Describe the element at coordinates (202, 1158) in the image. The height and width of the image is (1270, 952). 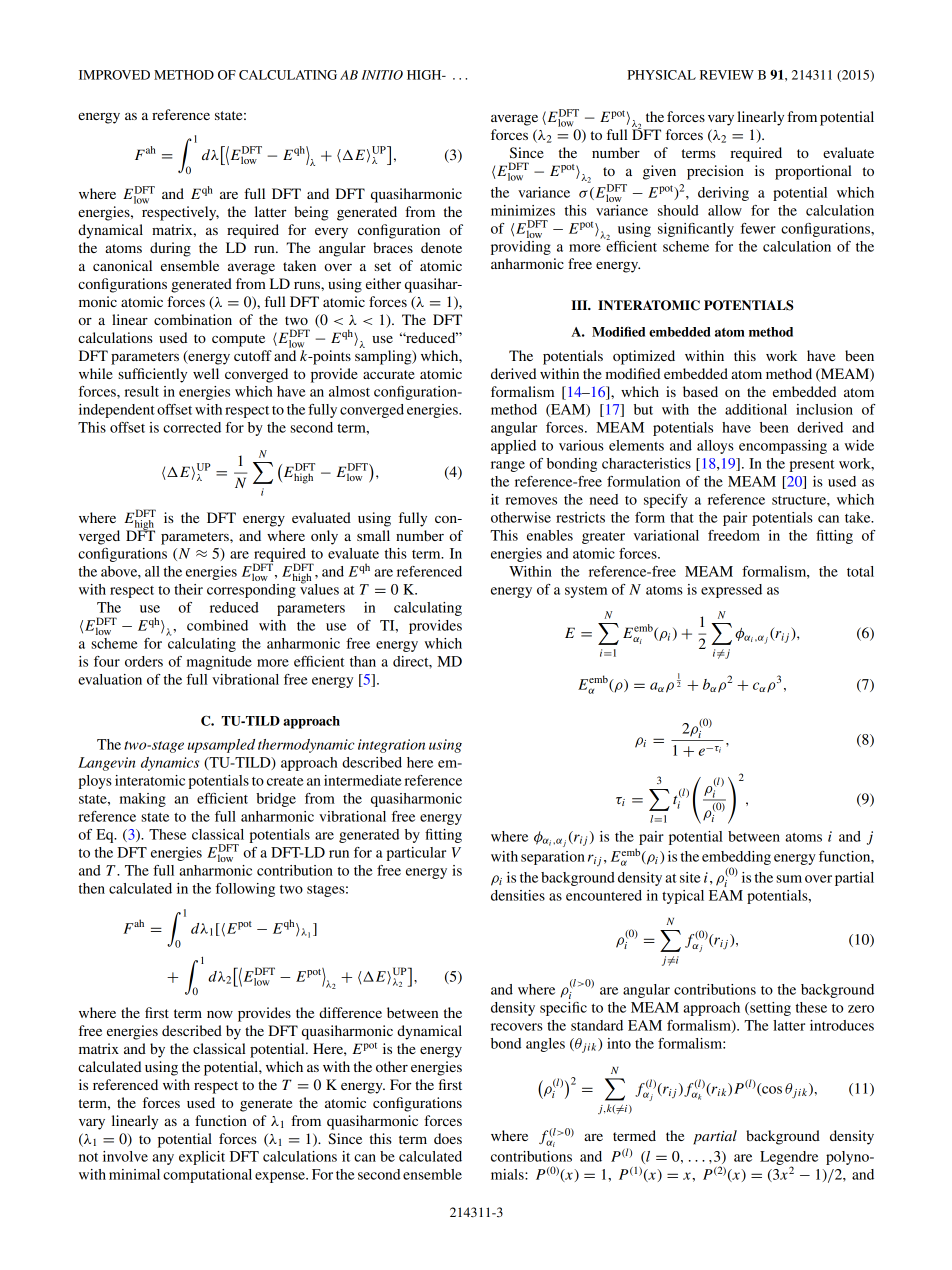
I see `explicit` at that location.
